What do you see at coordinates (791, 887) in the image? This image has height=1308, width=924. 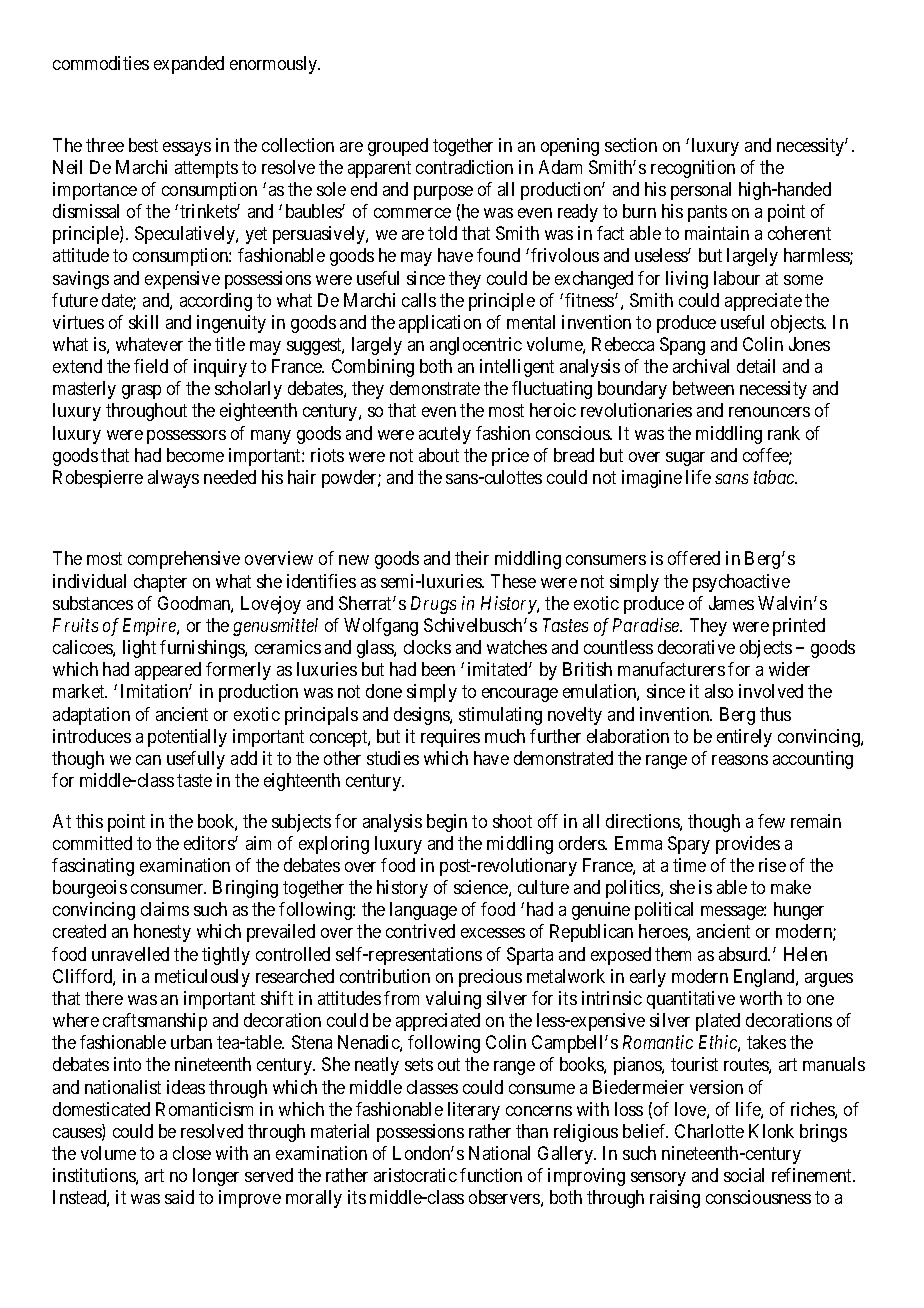 I see `make` at bounding box center [791, 887].
